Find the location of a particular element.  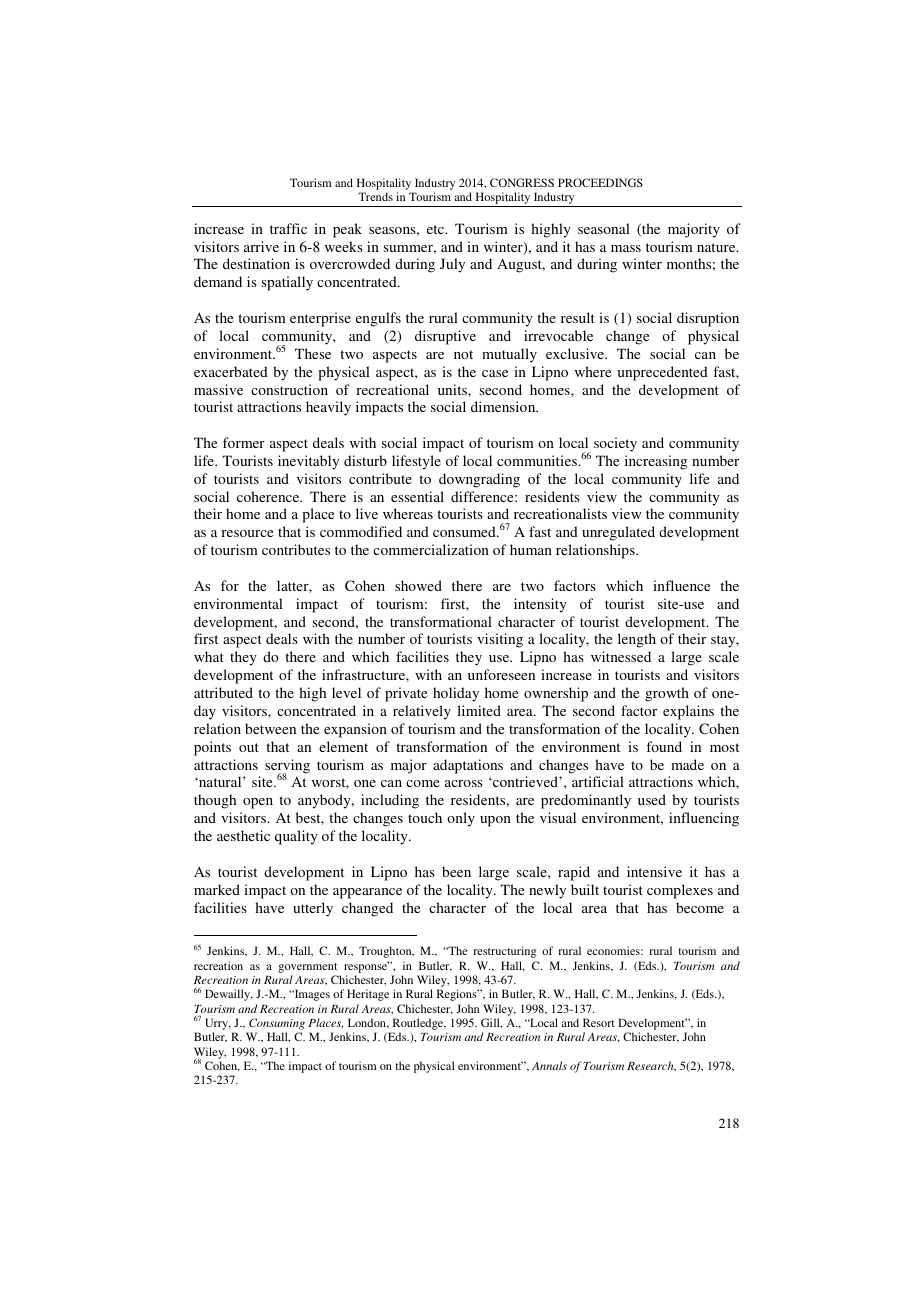

intensive is located at coordinates (654, 871).
